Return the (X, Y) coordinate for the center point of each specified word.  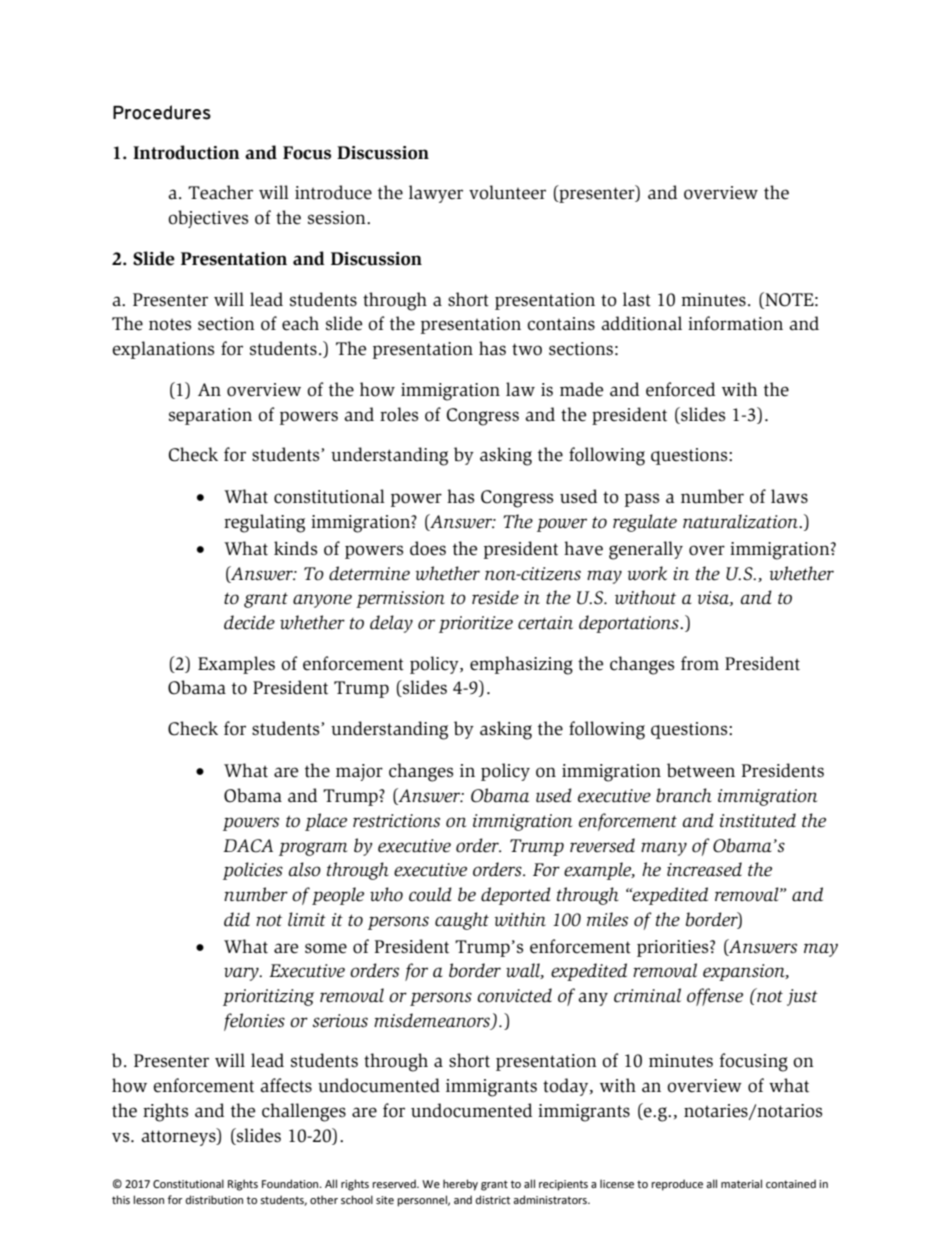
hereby (460, 1185)
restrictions (396, 821)
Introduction (186, 152)
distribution (214, 1199)
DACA (248, 846)
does (428, 548)
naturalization (741, 521)
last (637, 299)
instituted (758, 820)
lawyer (436, 194)
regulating (264, 523)
